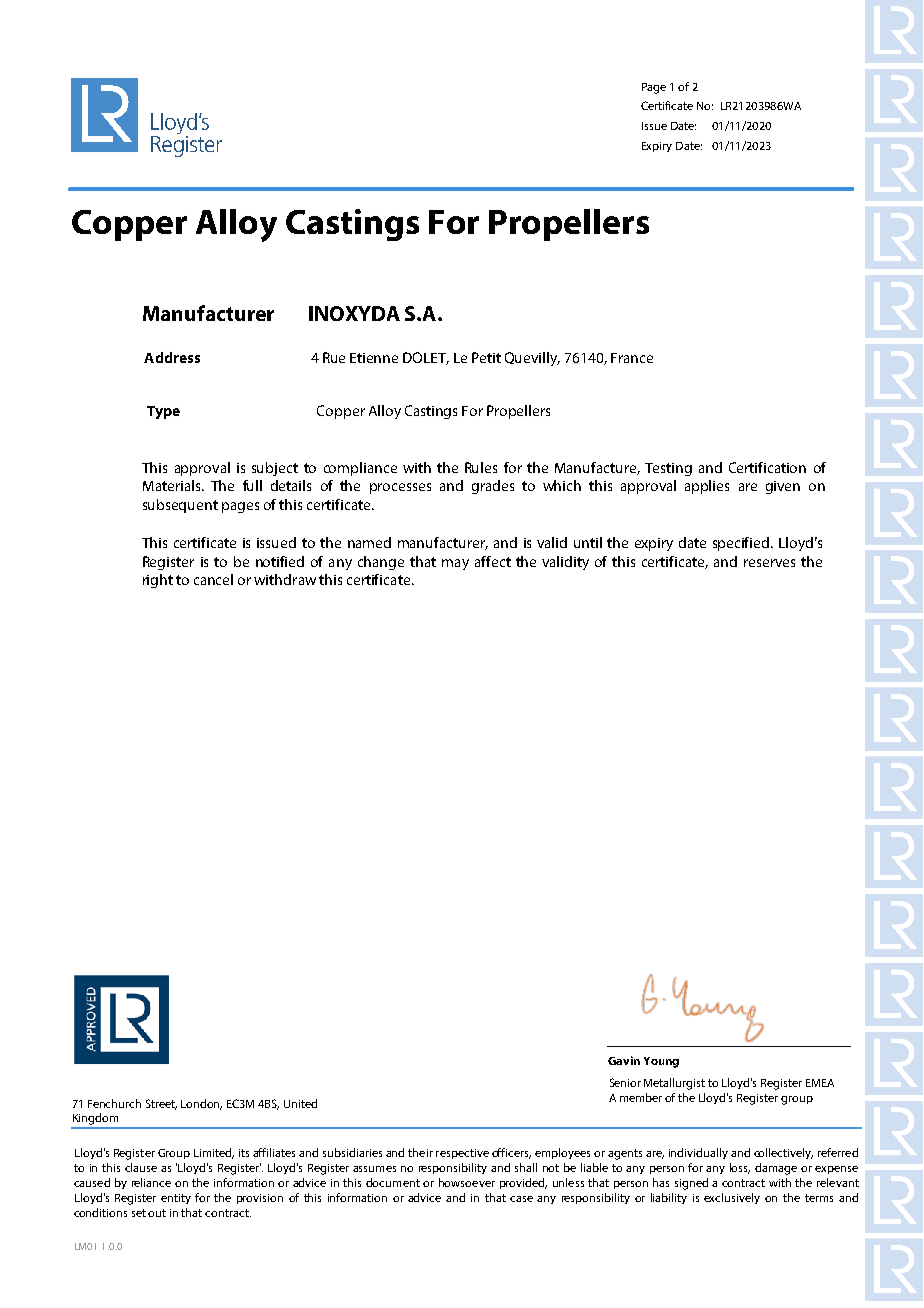 Image resolution: width=924 pixels, height=1308 pixels. I want to click on specified, so click(742, 544).
